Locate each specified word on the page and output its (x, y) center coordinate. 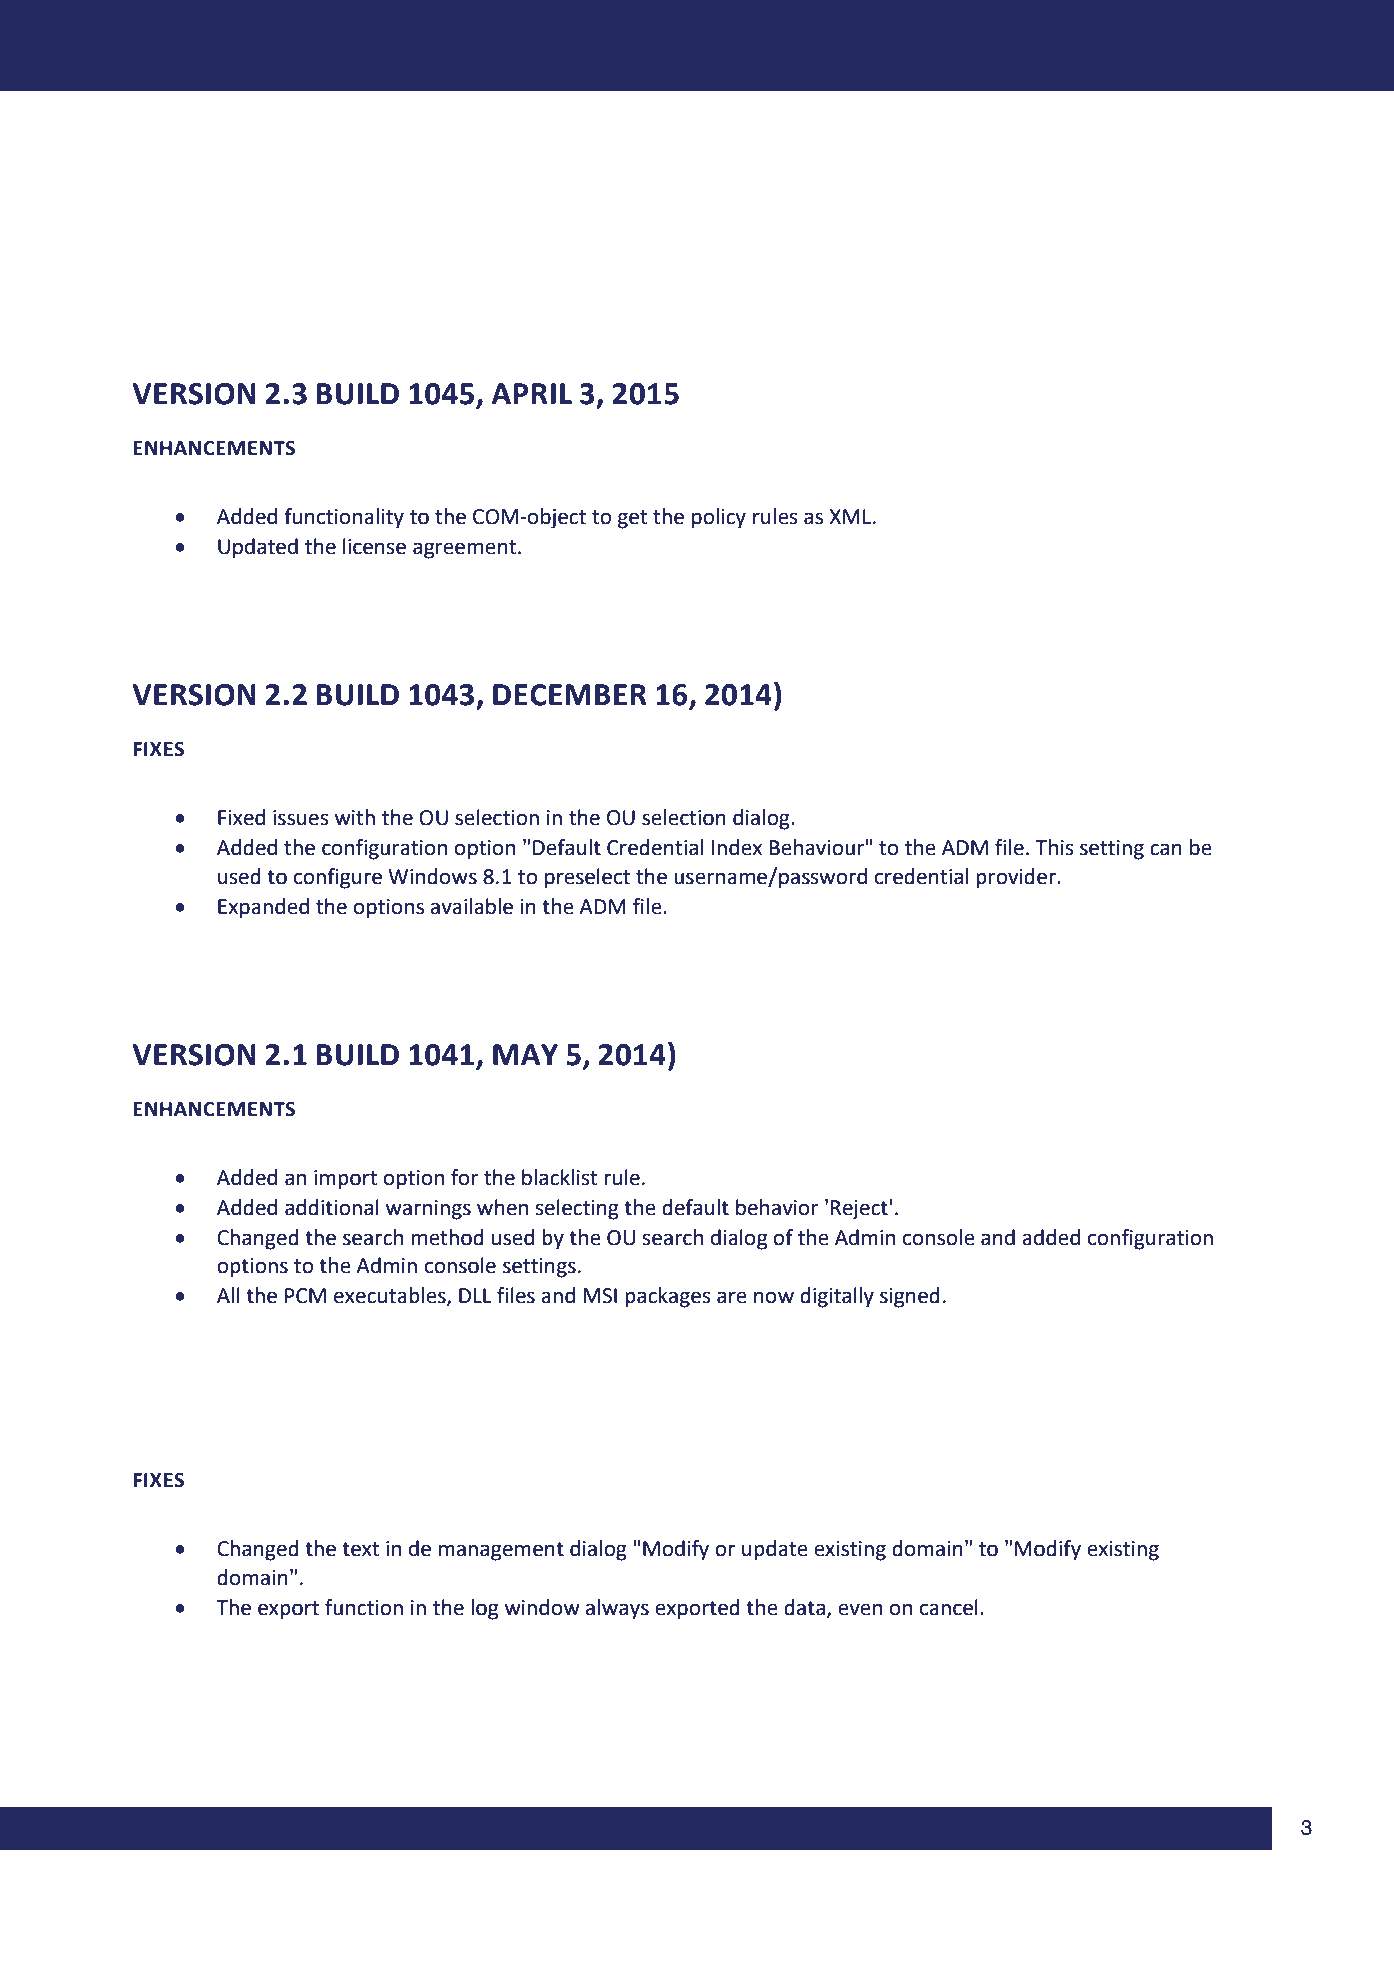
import (345, 1180)
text (360, 1549)
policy (719, 518)
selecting (577, 1209)
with (355, 817)
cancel (949, 1607)
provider (1017, 878)
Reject (859, 1210)
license (374, 546)
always (617, 1609)
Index (737, 847)
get (632, 519)
